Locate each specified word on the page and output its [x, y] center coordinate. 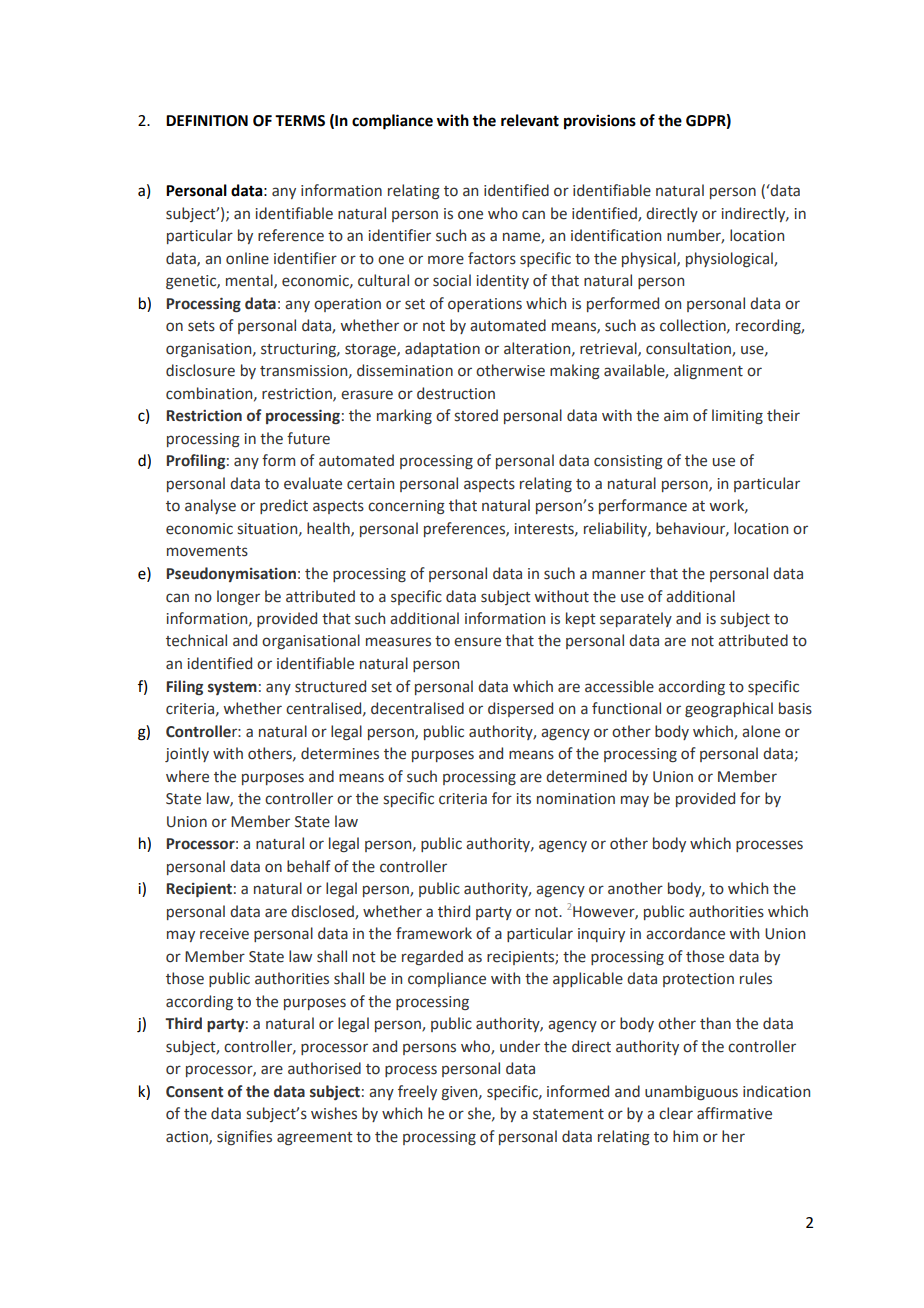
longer [238, 597]
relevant [530, 120]
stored [476, 415]
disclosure [200, 370]
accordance [685, 933]
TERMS [300, 121]
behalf [309, 866]
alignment [708, 371]
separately [636, 619]
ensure [477, 642]
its [524, 799]
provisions [600, 122]
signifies [244, 1137]
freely [417, 1092]
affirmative [734, 1113]
